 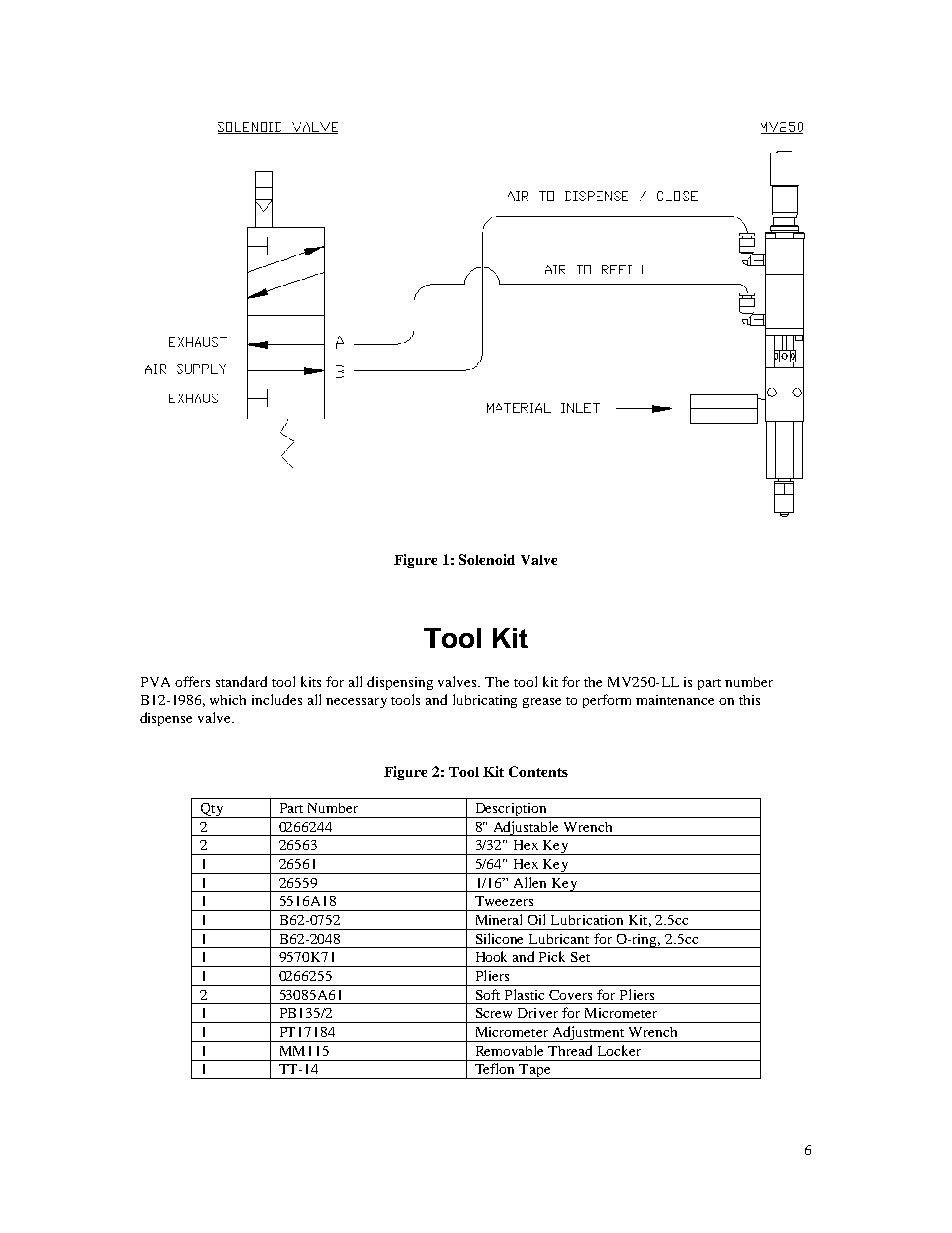 What do you see at coordinates (526, 828) in the page?
I see `Adjustable` at bounding box center [526, 828].
